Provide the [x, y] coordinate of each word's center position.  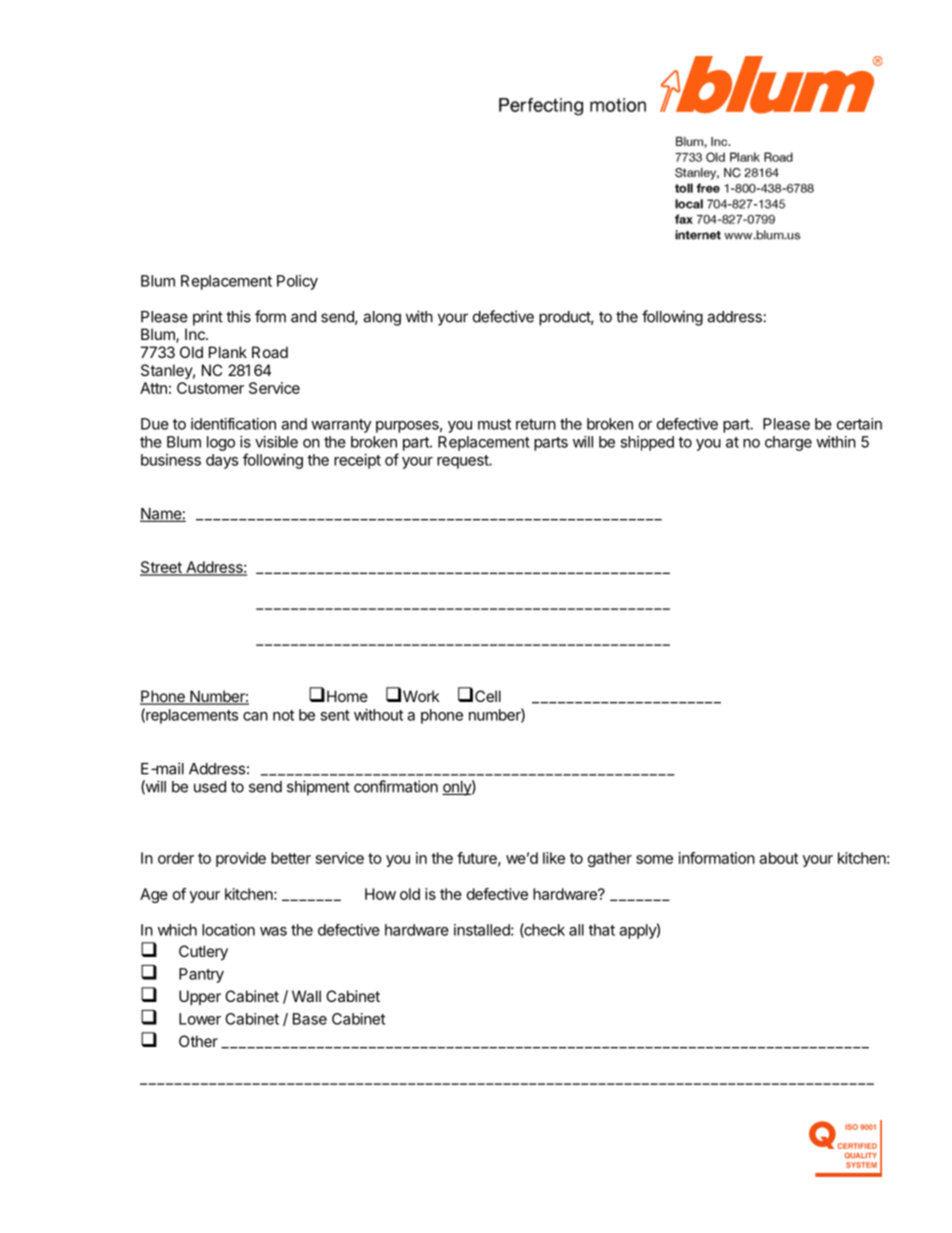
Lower [200, 1019]
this [238, 316]
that [601, 930]
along [382, 318]
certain [859, 424]
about [778, 858]
